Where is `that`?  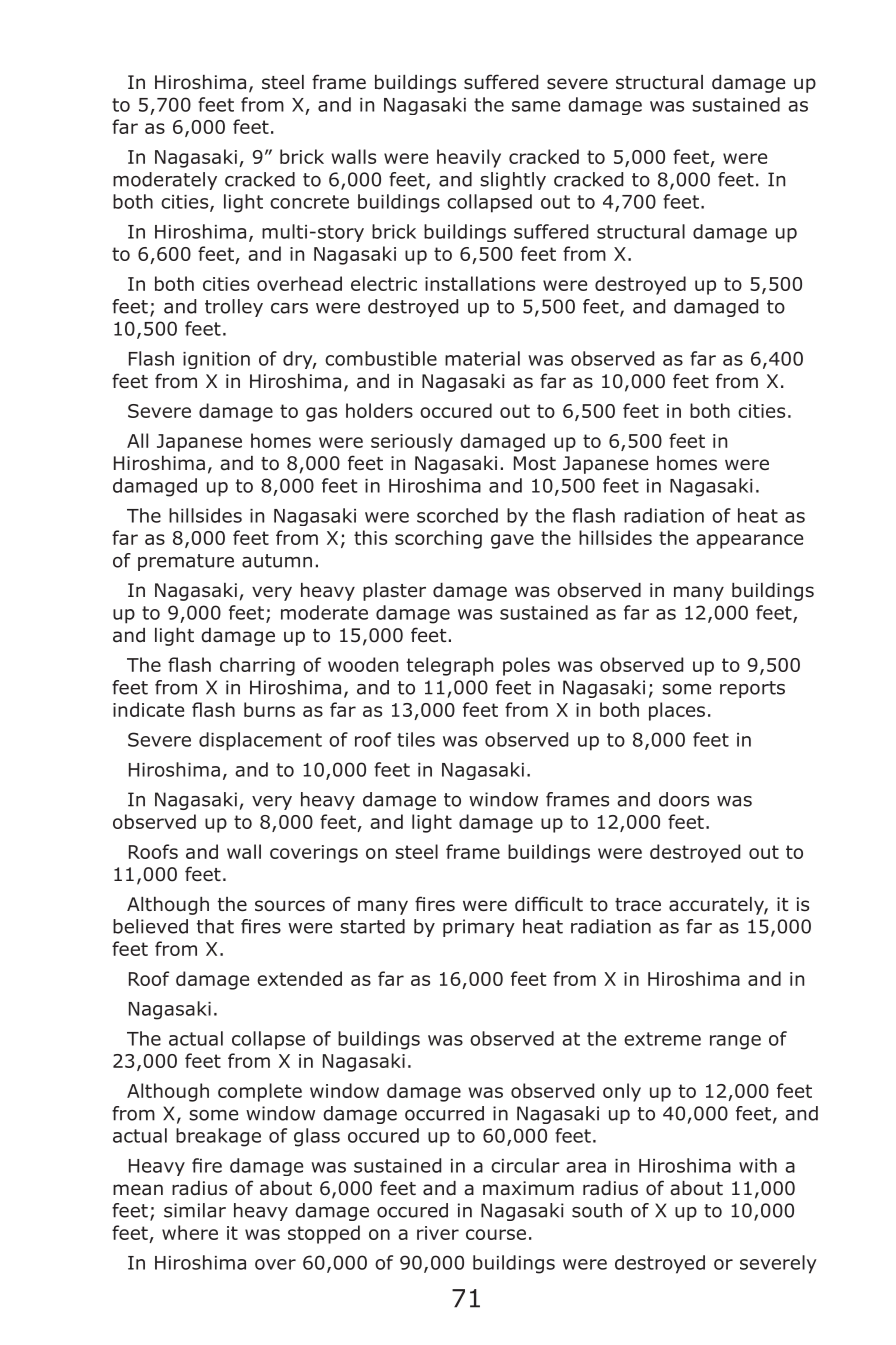
that is located at coordinates (215, 926).
